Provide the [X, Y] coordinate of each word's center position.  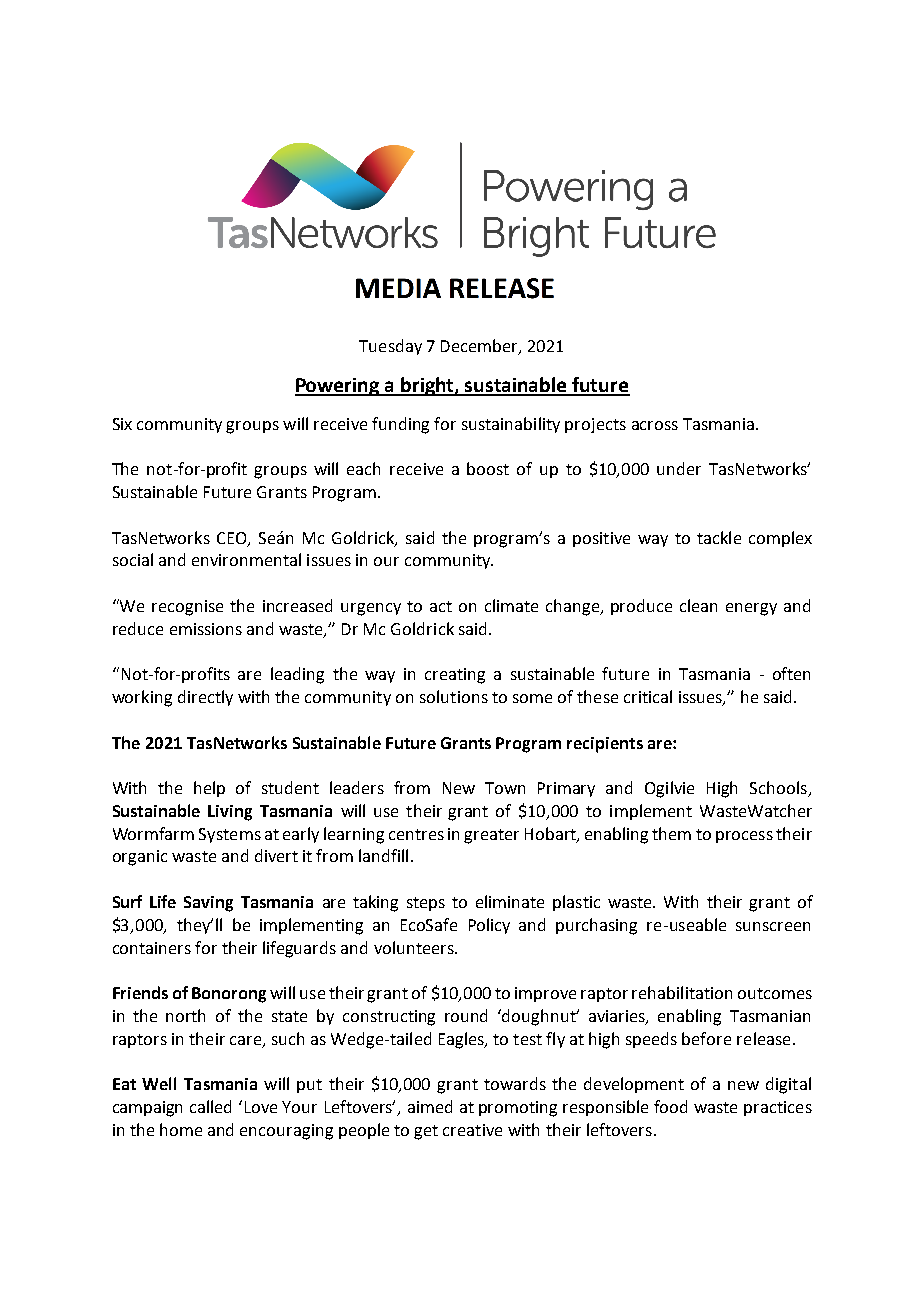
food [670, 1106]
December [480, 346]
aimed [430, 1106]
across [655, 425]
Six [122, 424]
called [210, 1106]
